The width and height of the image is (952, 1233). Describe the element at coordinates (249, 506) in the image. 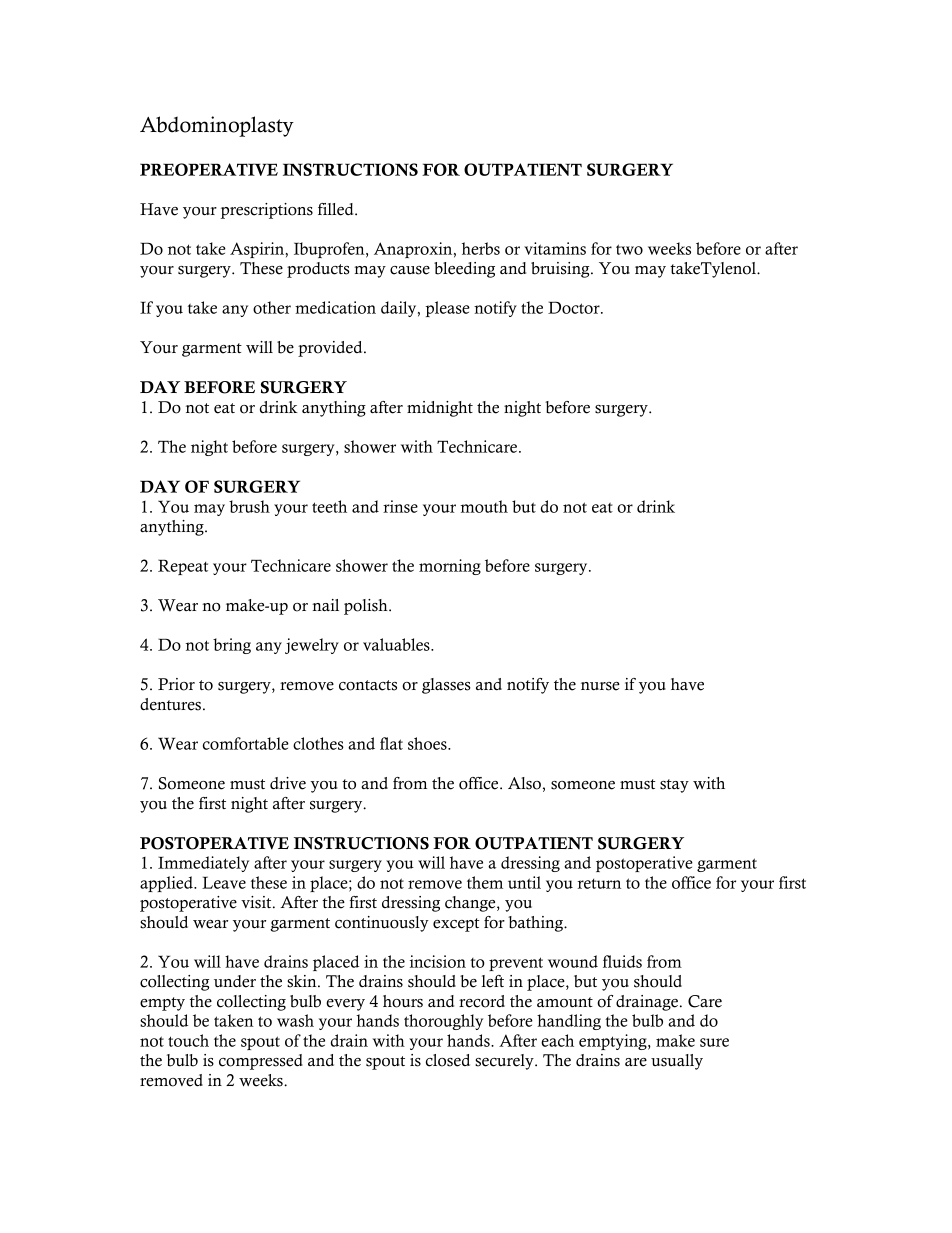

I see `brush` at that location.
